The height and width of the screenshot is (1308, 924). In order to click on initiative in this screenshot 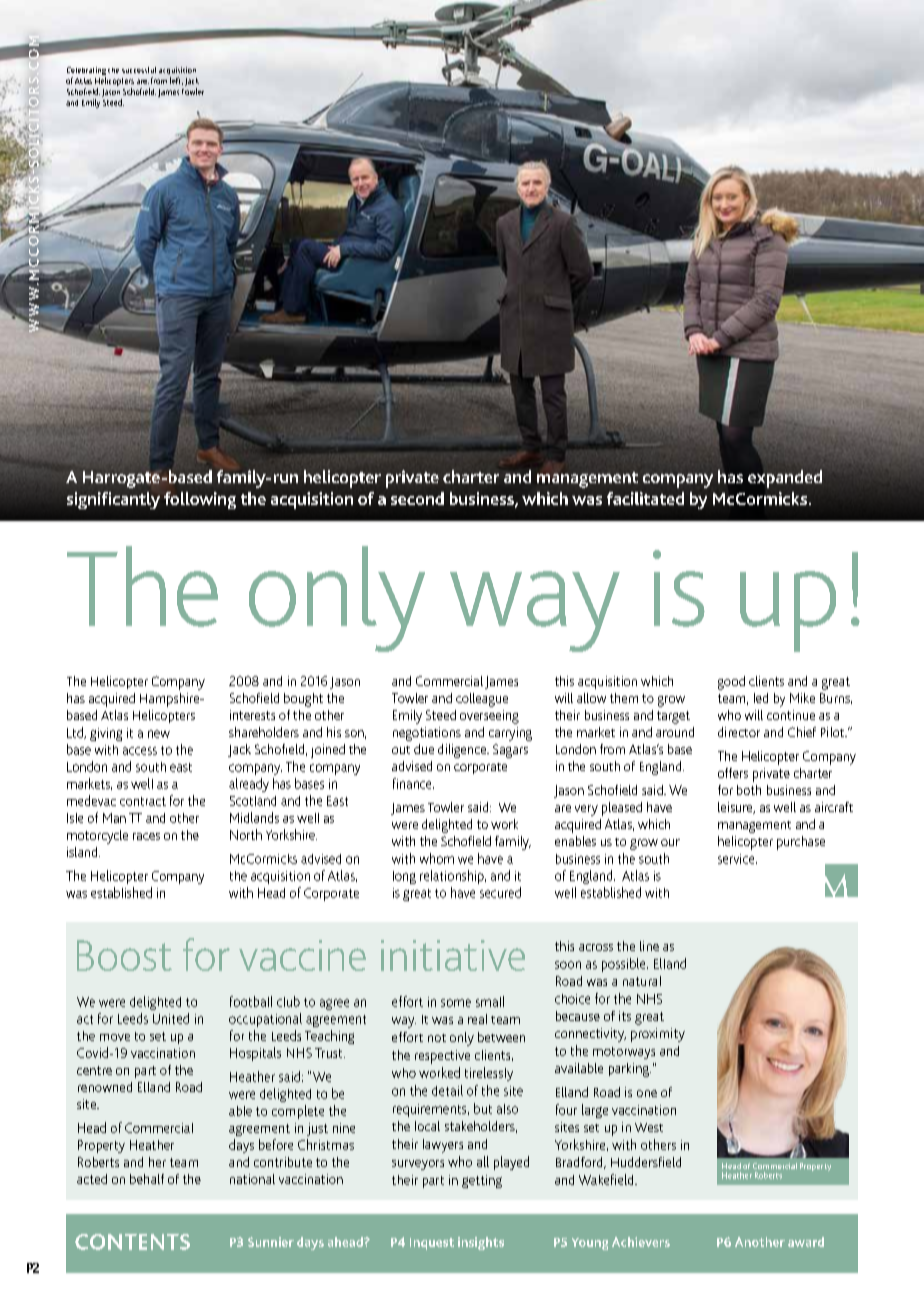, I will do `click(453, 955)`.
